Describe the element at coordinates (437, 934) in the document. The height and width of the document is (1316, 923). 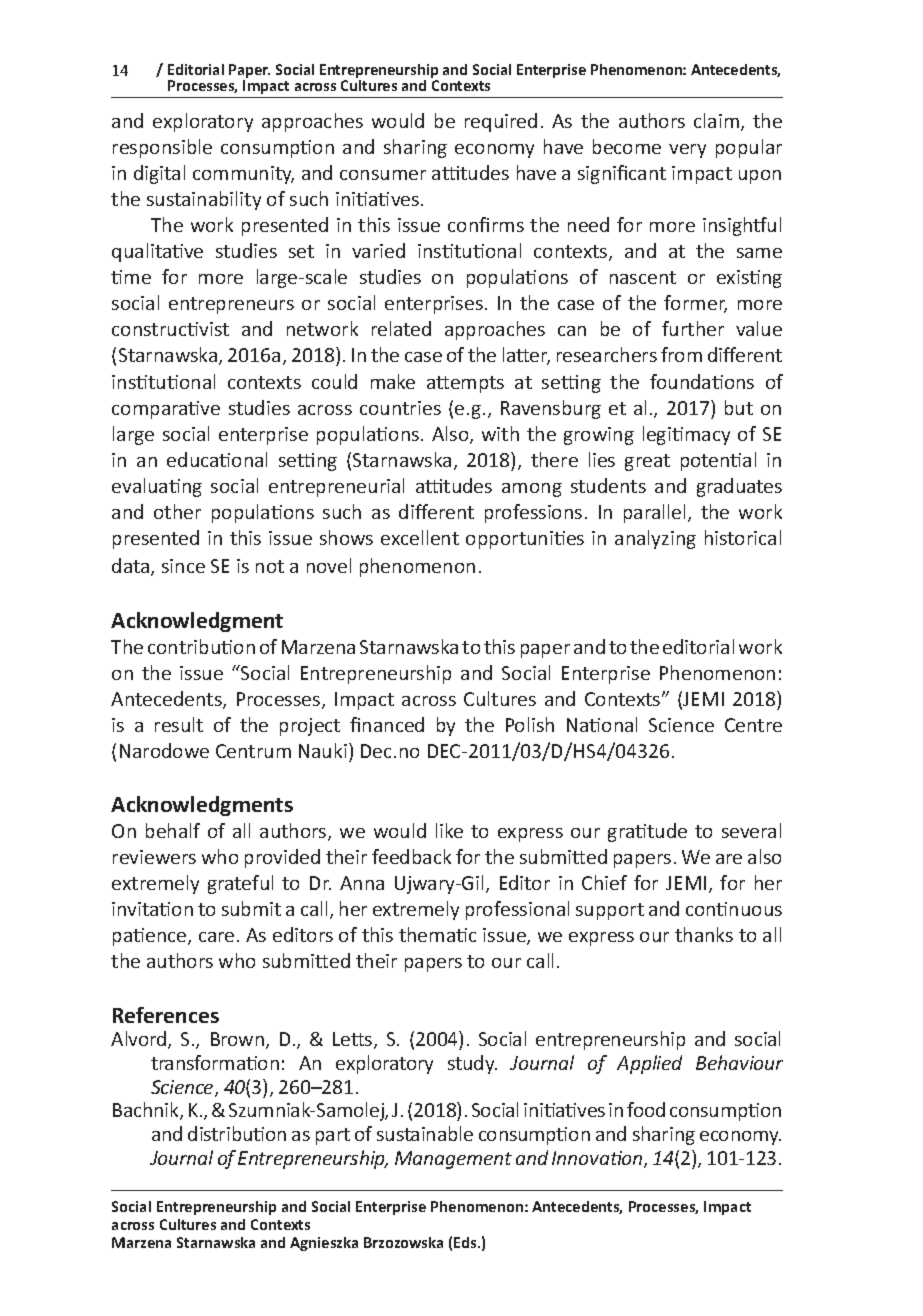
I see `thematic` at that location.
